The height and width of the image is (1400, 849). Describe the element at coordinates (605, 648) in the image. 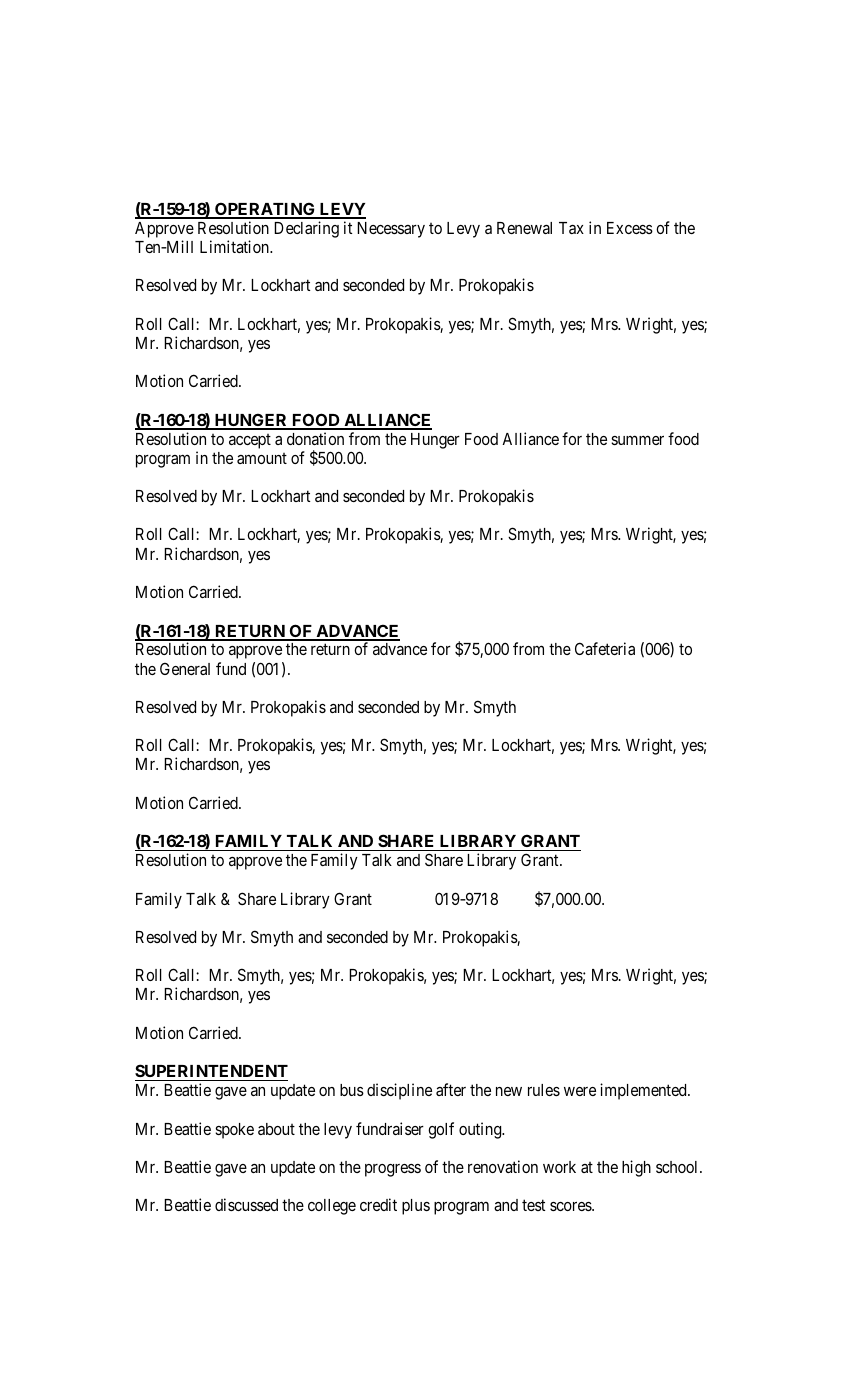

I see `Cafeteria` at that location.
